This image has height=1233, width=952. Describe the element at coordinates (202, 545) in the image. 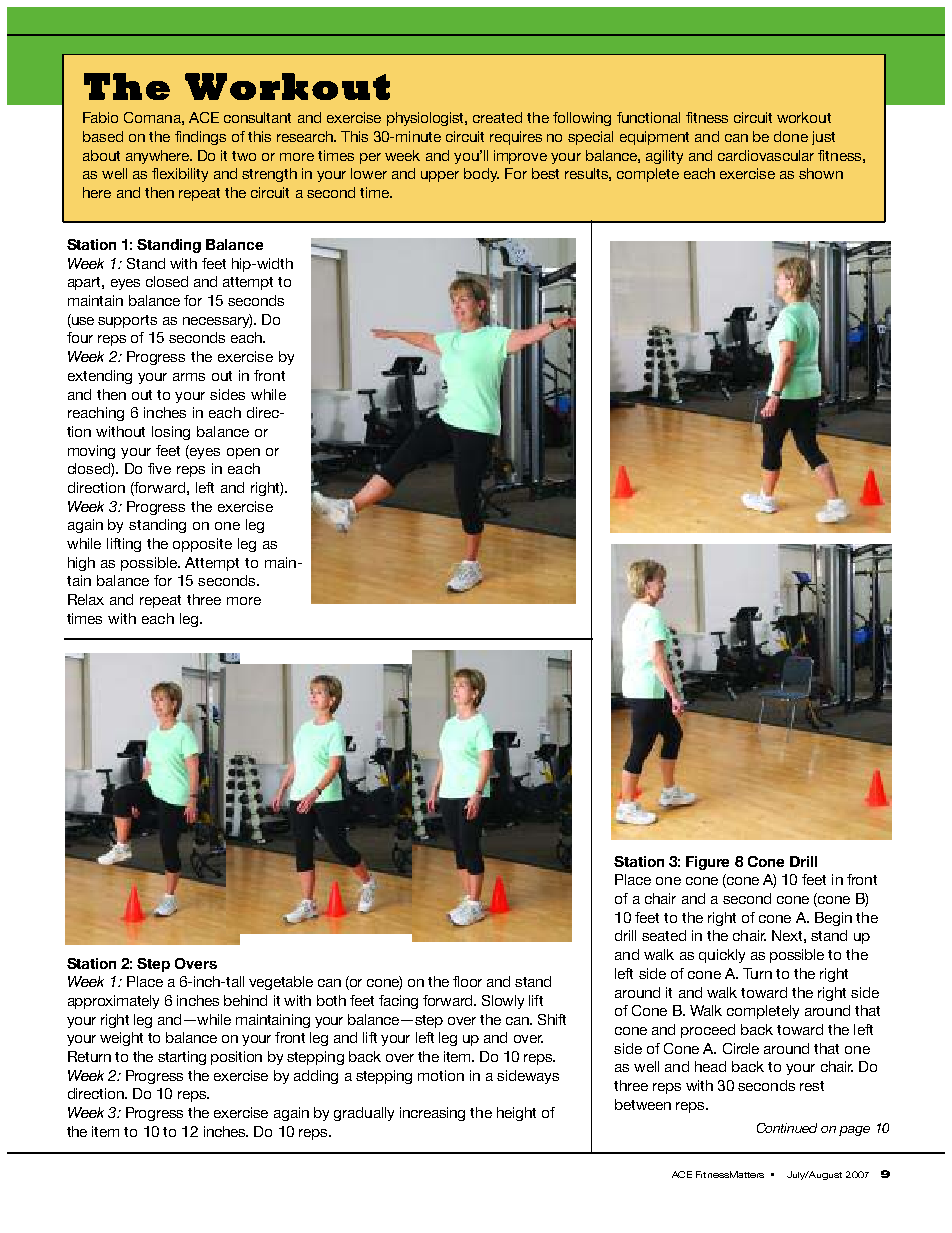

I see `opposite` at that location.
